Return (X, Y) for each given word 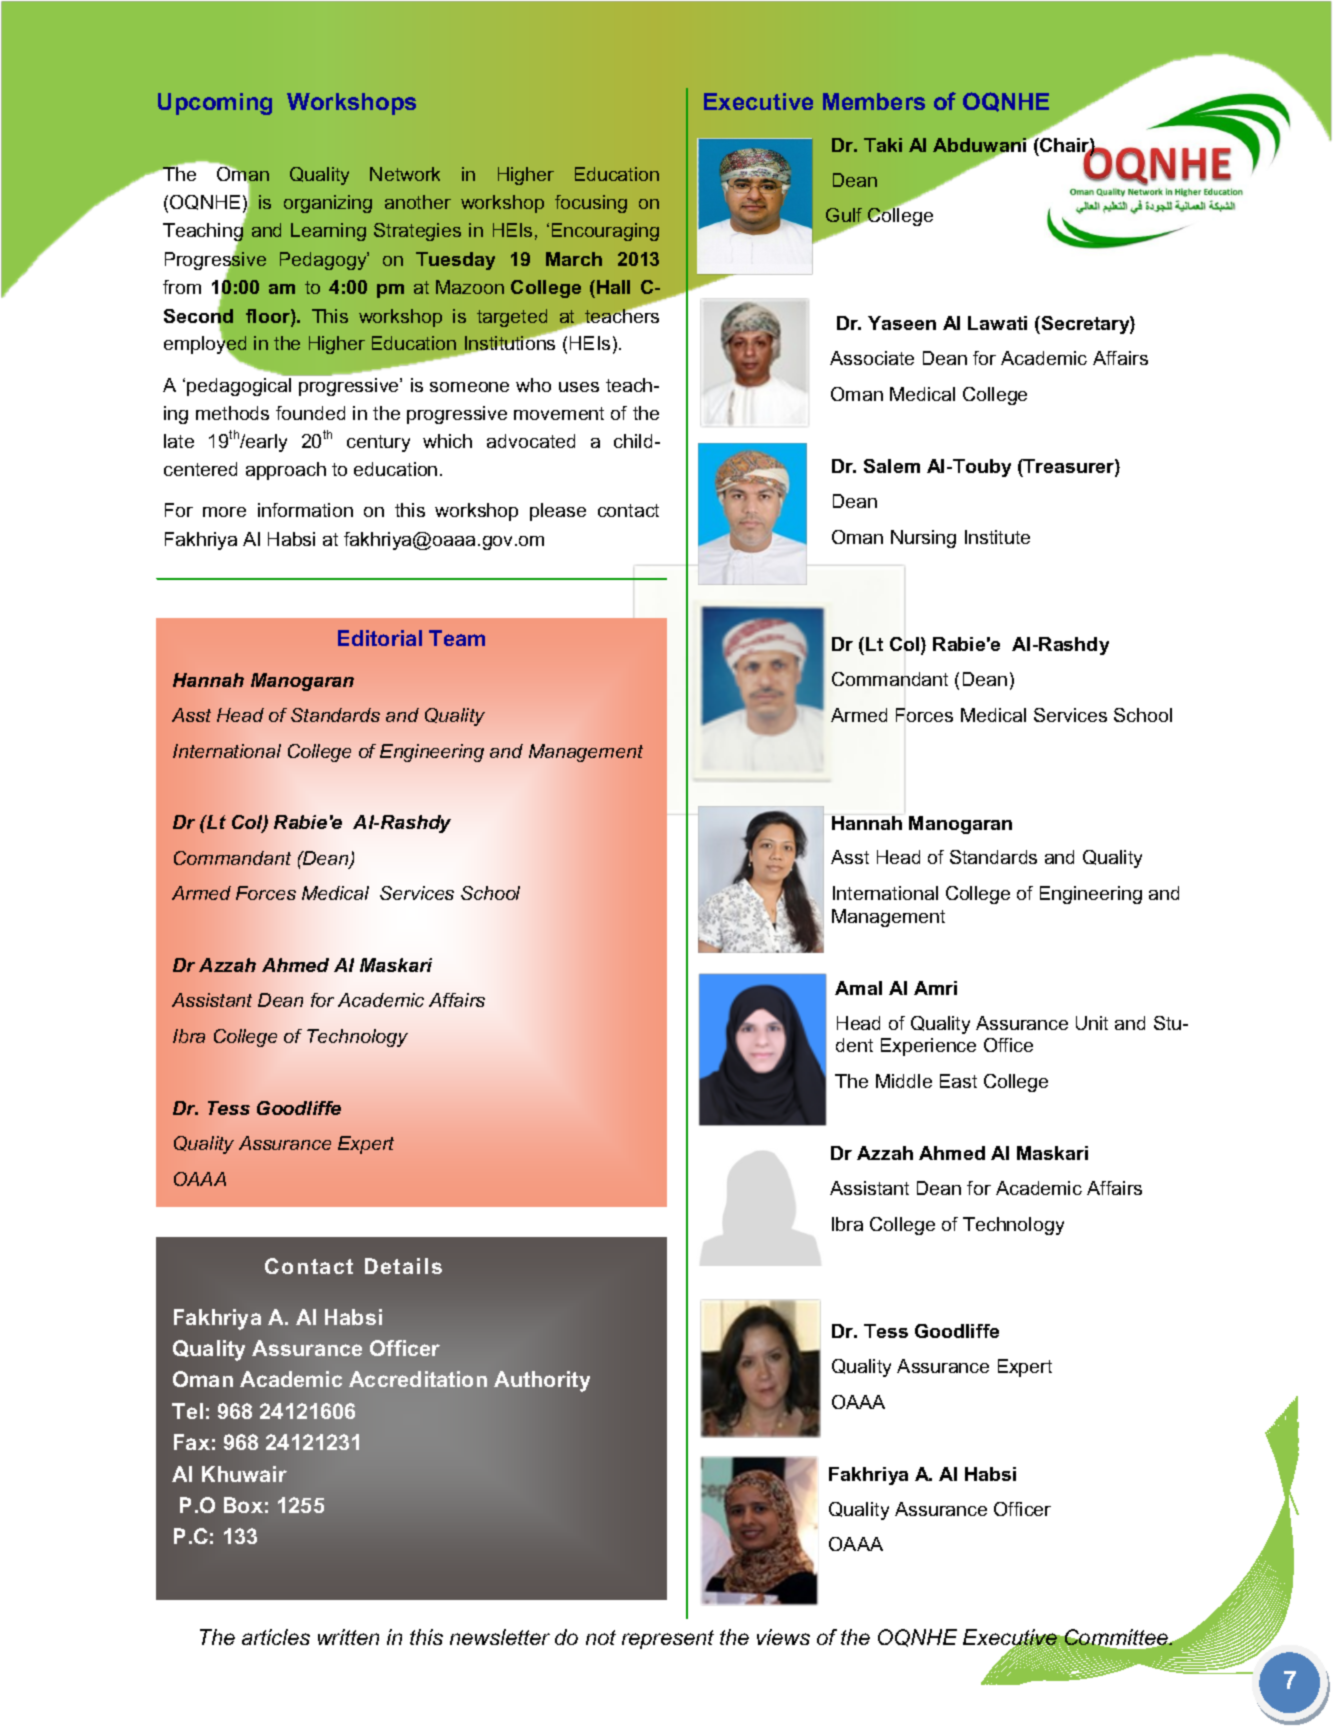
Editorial (380, 638)
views (783, 1637)
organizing (328, 204)
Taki (883, 145)
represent (668, 1639)
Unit (1092, 1023)
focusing (591, 204)
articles (276, 1637)
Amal (858, 988)
